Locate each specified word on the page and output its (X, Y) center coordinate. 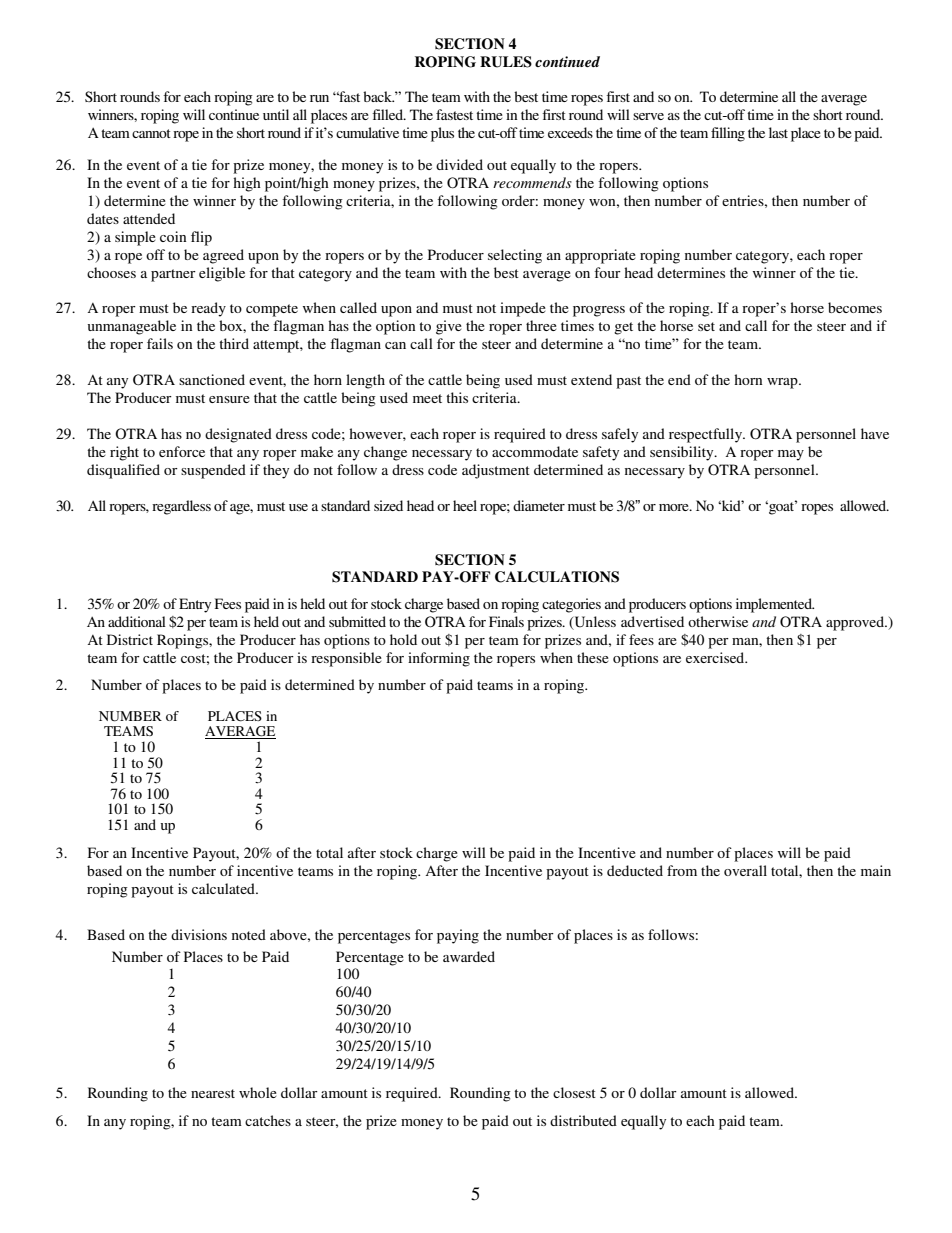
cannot (151, 133)
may (791, 455)
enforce (182, 451)
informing (439, 659)
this (457, 397)
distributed (583, 1120)
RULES (506, 62)
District (130, 639)
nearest (213, 1093)
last (778, 132)
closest (574, 1092)
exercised (716, 657)
